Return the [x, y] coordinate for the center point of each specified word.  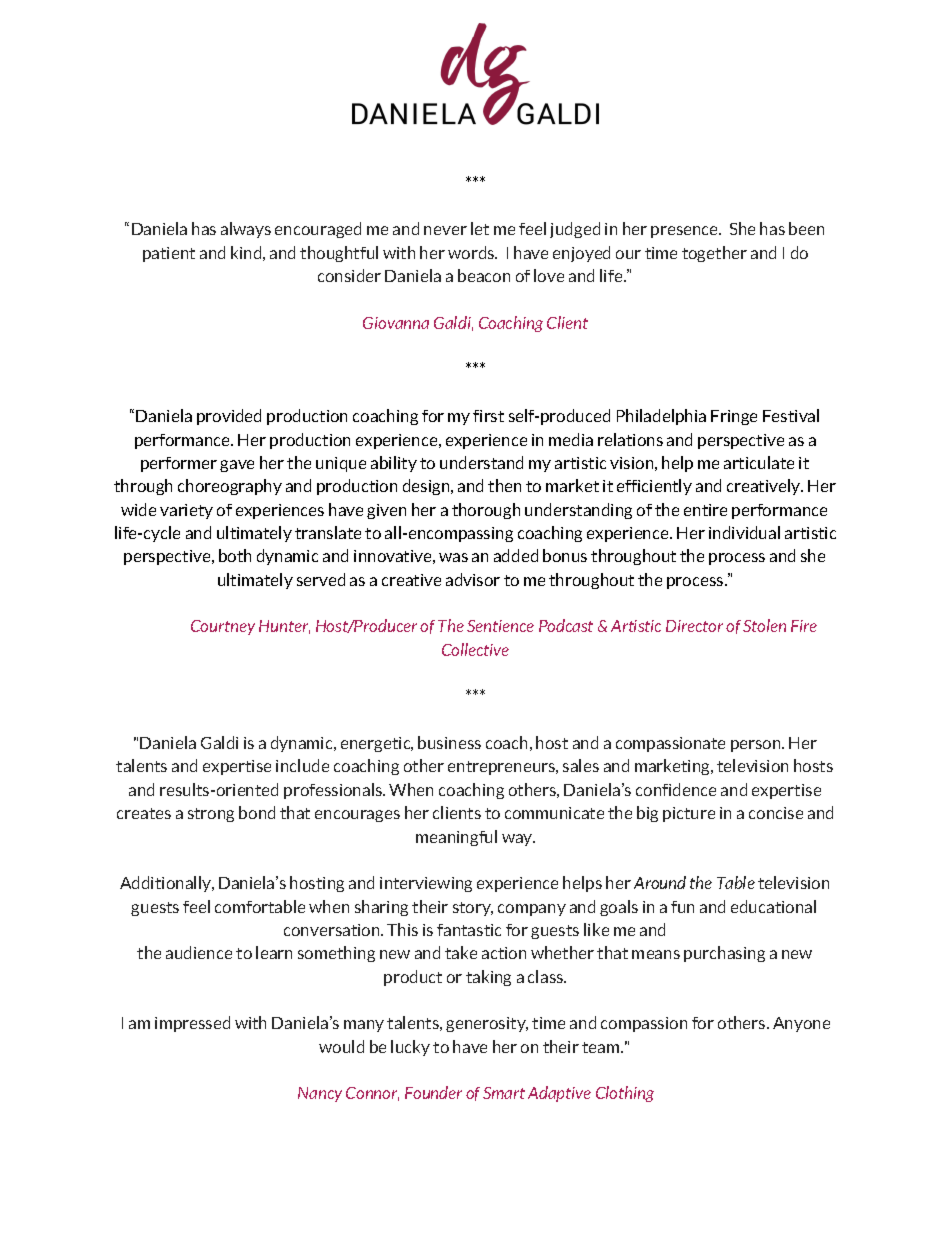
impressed [192, 1024]
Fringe [734, 417]
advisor [473, 579]
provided [229, 417]
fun [682, 907]
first [488, 416]
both [235, 555]
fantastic [469, 930]
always [246, 230]
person [757, 746]
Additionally [167, 884]
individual [744, 532]
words [472, 252]
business [449, 742]
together [714, 254]
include [302, 765]
